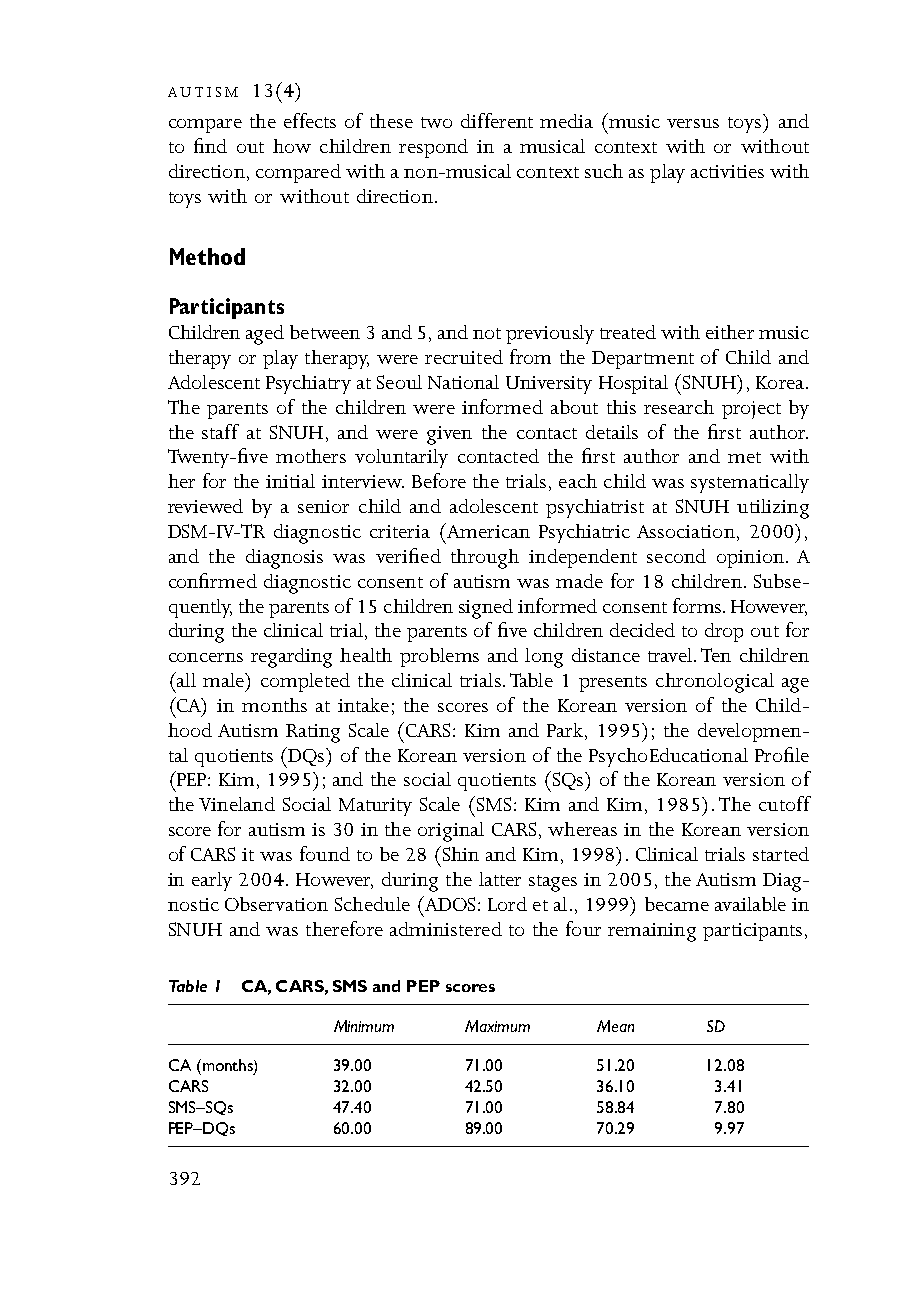  What do you see at coordinates (213, 580) in the screenshot?
I see `confirmed` at bounding box center [213, 580].
